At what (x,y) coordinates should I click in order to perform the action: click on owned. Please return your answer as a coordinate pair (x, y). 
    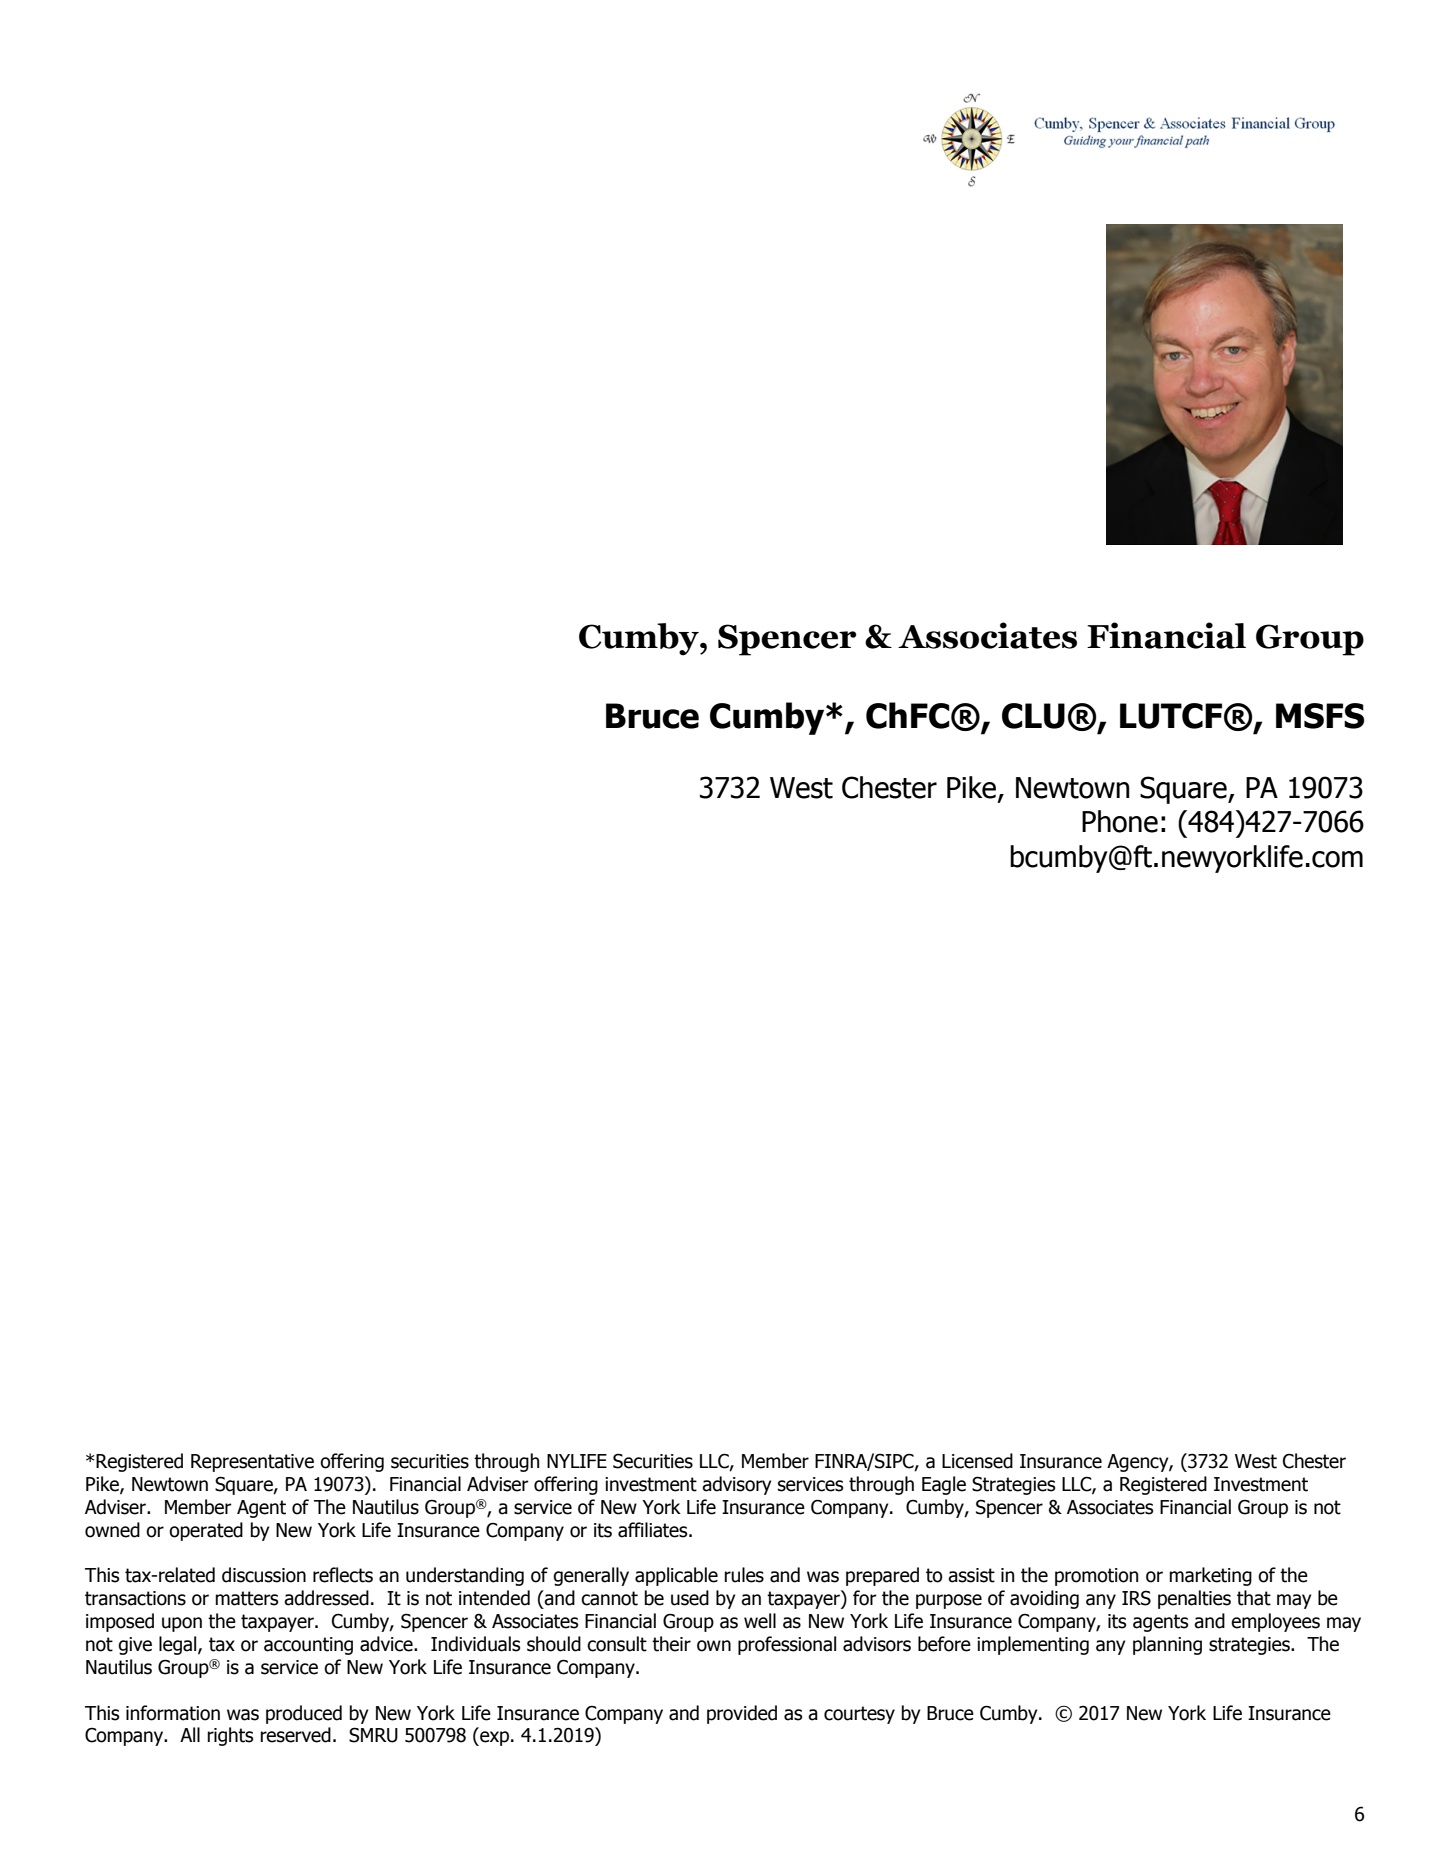
    Looking at the image, I should click on (112, 1530).
